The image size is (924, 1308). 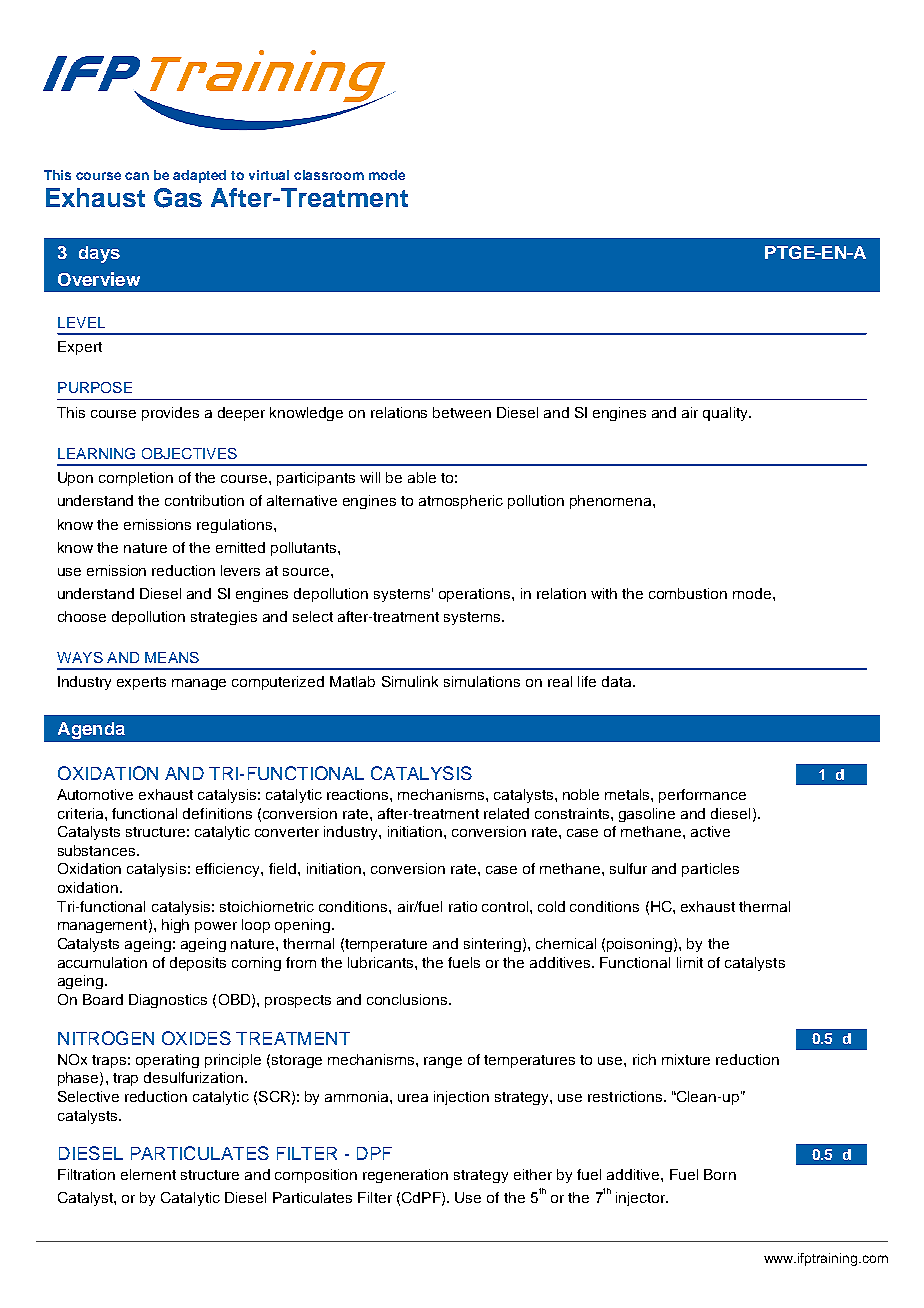 I want to click on adapted, so click(x=199, y=176).
